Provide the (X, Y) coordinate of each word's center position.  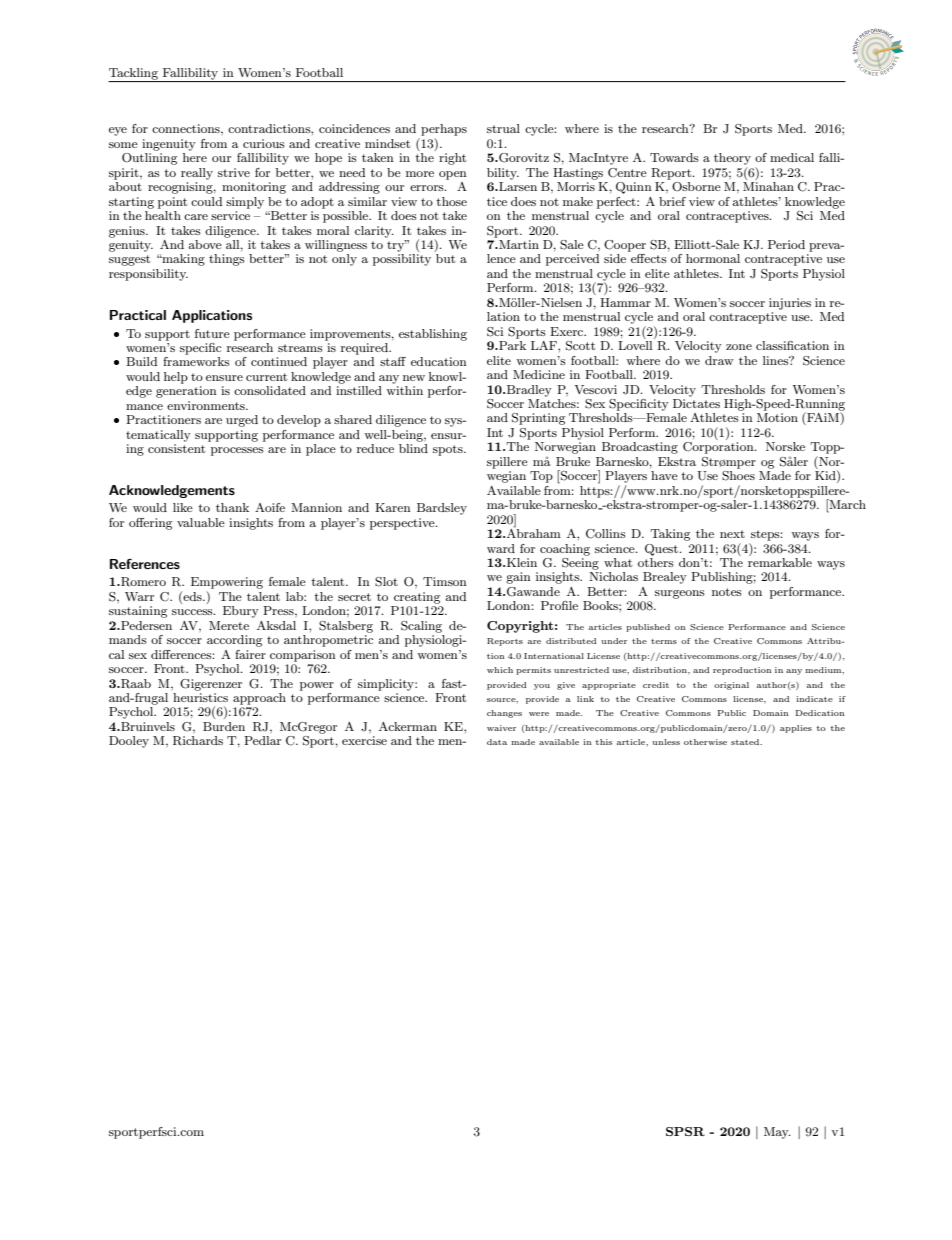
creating (417, 598)
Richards (198, 741)
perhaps (444, 130)
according (234, 641)
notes (727, 592)
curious (264, 143)
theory (732, 159)
